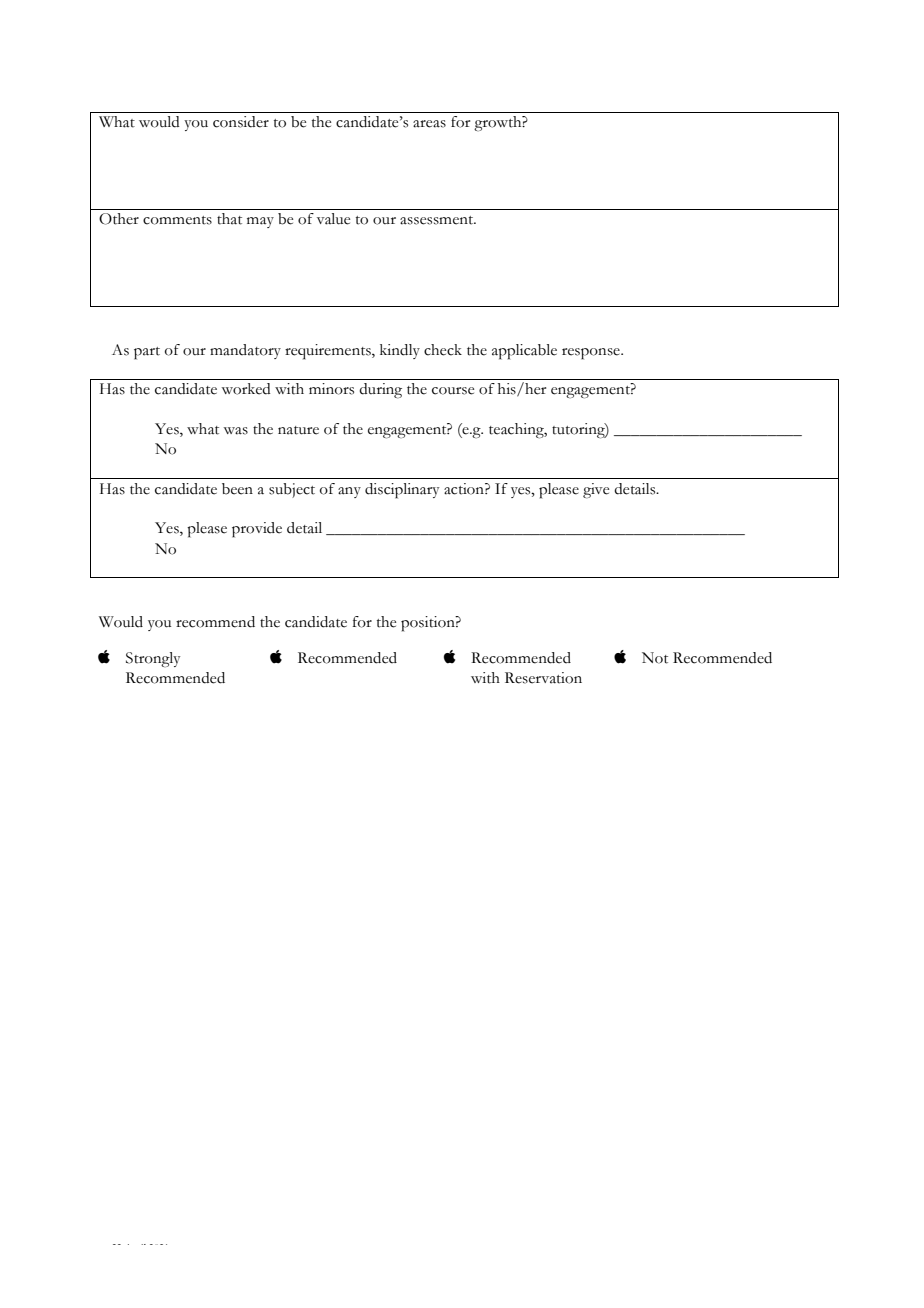 This image has height=1308, width=924. What do you see at coordinates (429, 124) in the image?
I see `areas` at bounding box center [429, 124].
